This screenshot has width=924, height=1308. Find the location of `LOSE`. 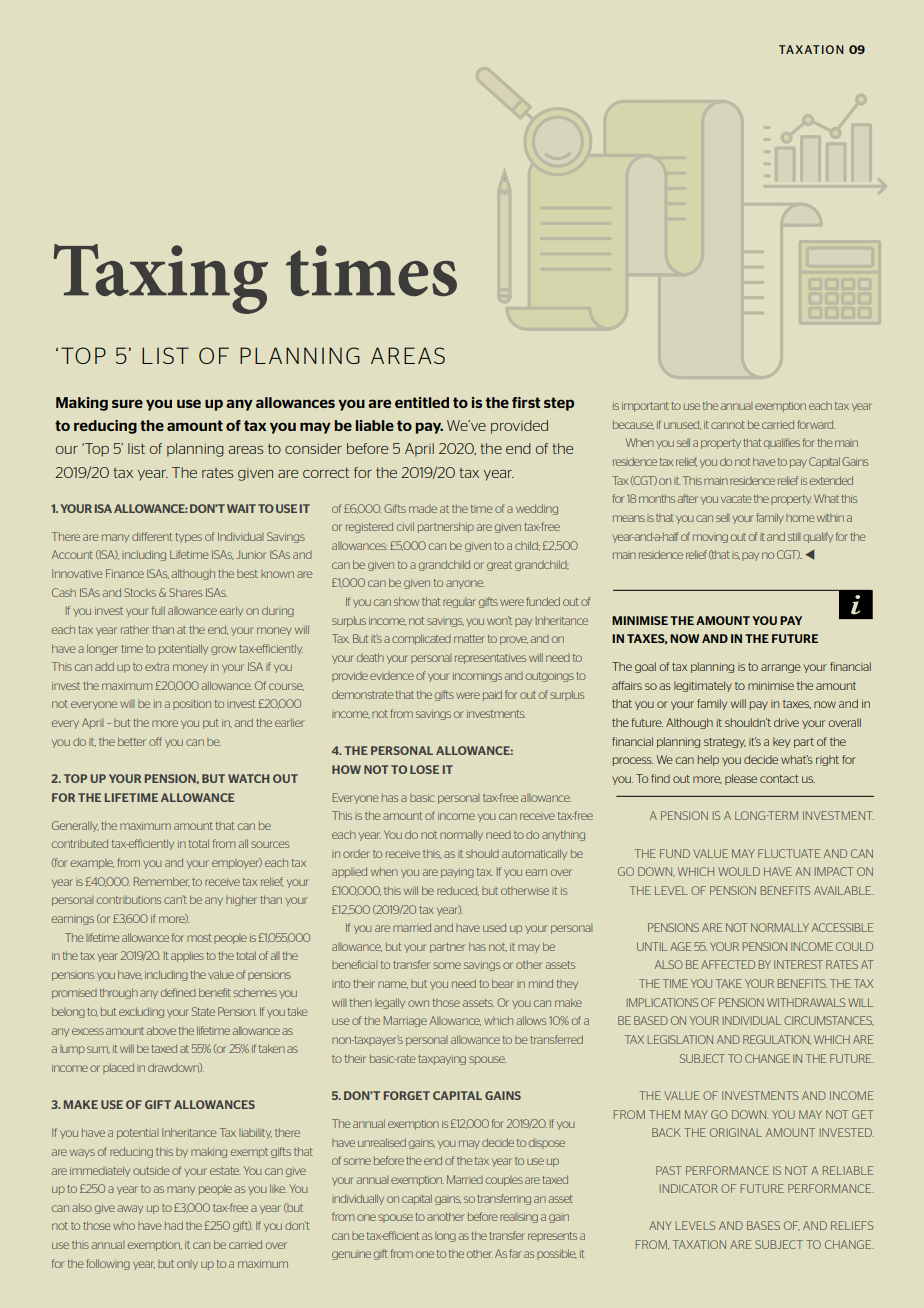

LOSE is located at coordinates (424, 769).
